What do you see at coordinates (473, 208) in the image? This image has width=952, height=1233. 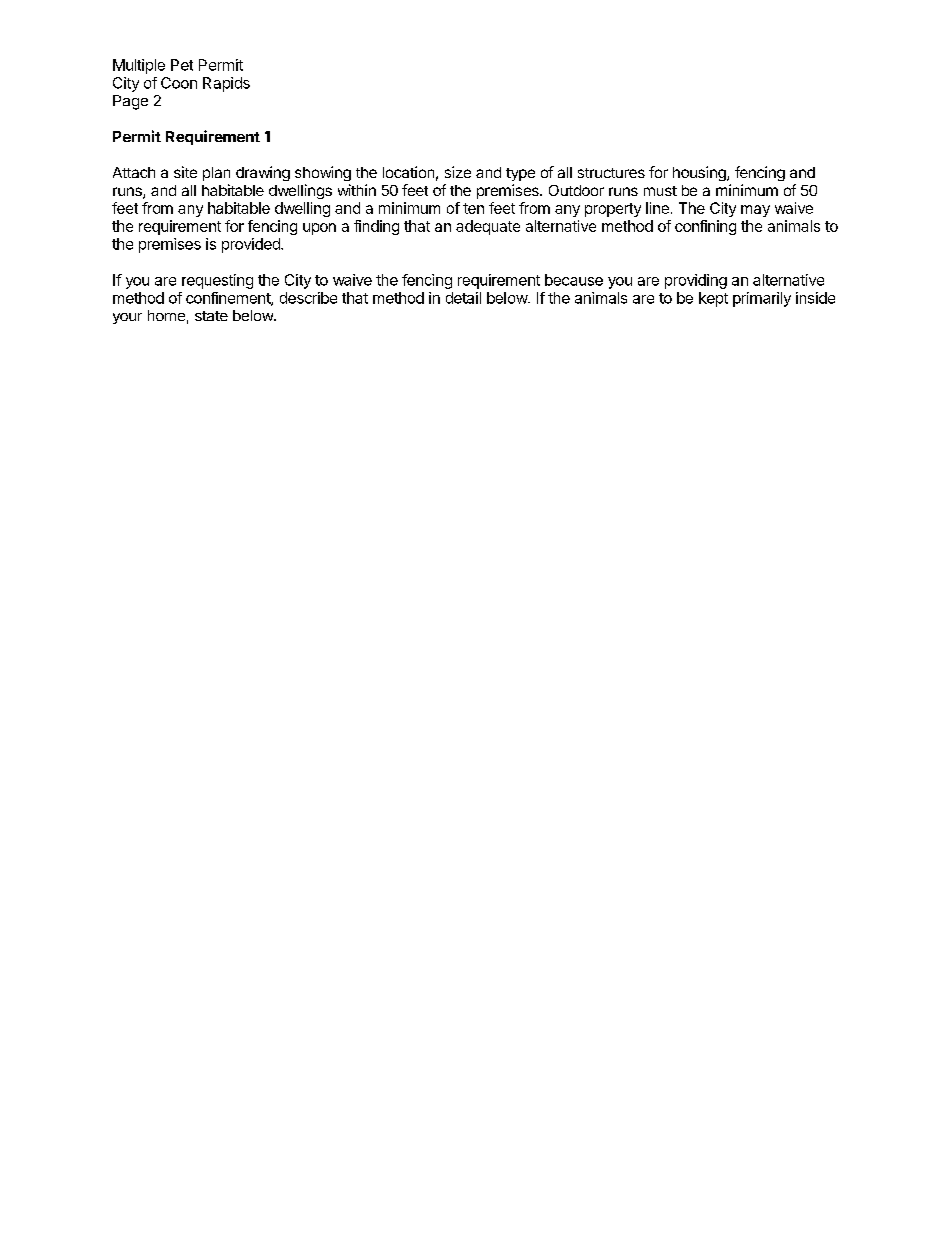 I see `ten` at bounding box center [473, 208].
